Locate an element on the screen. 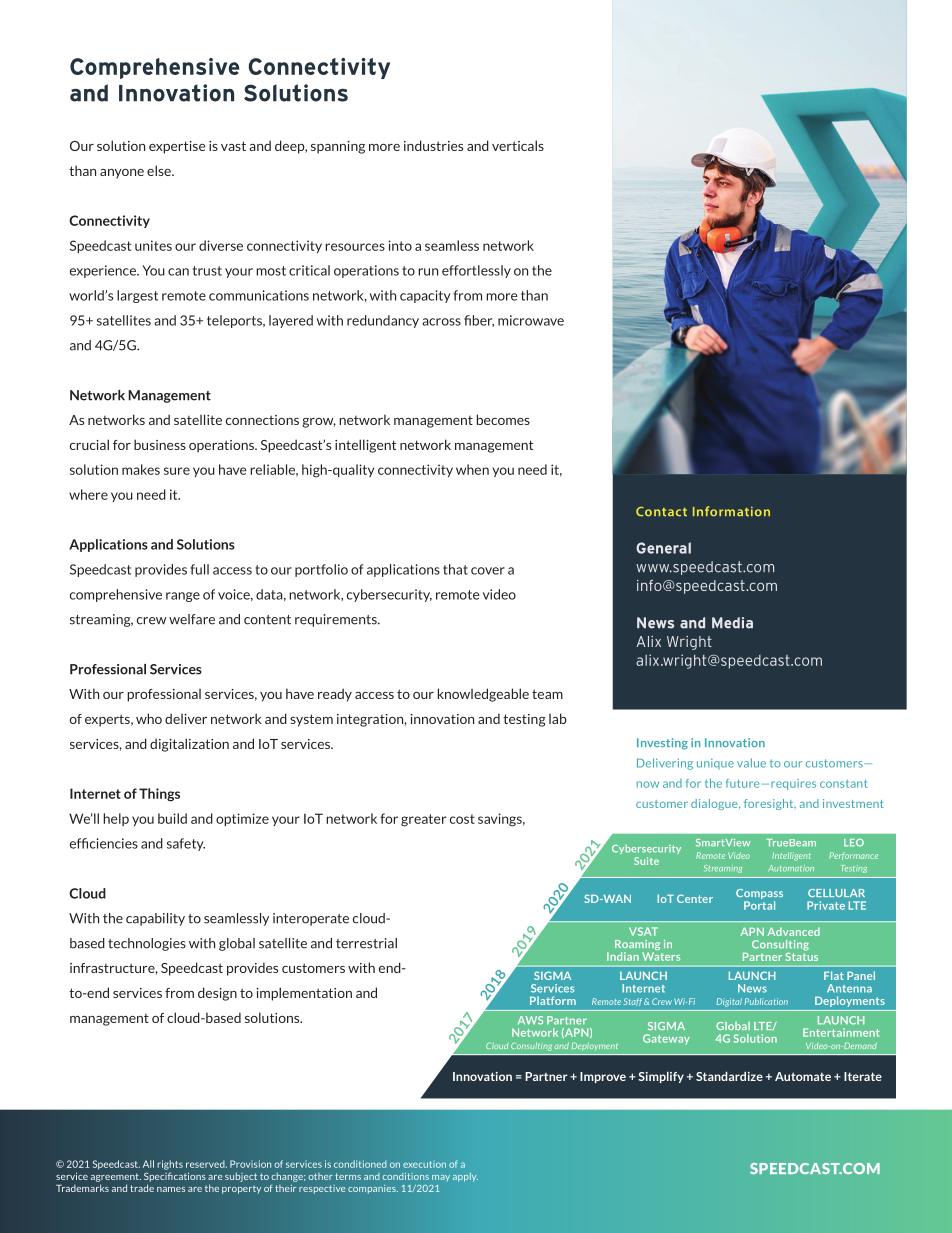 This screenshot has height=1233, width=952. capability is located at coordinates (155, 919).
